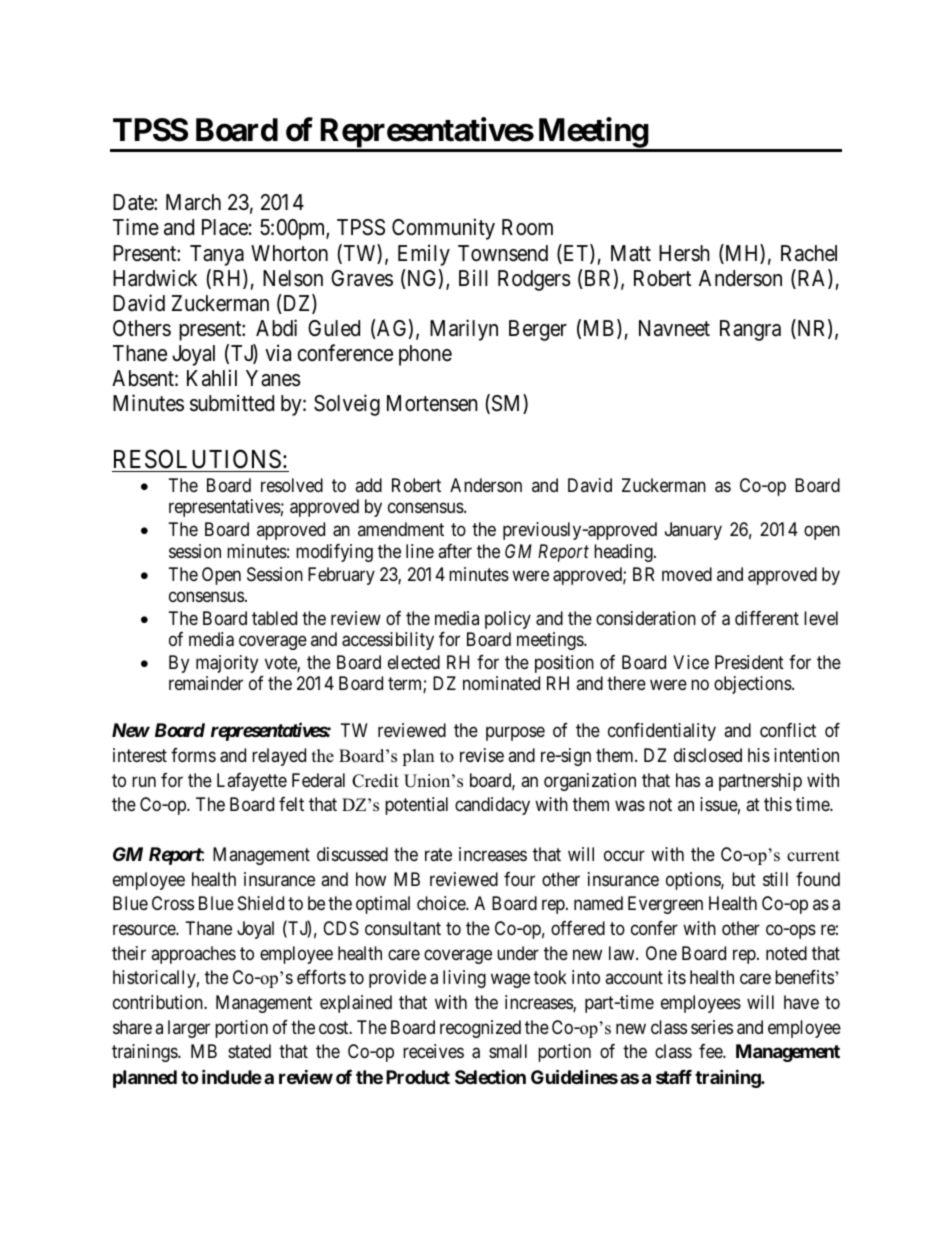 This page has height=1233, width=952. I want to click on majority, so click(227, 664).
